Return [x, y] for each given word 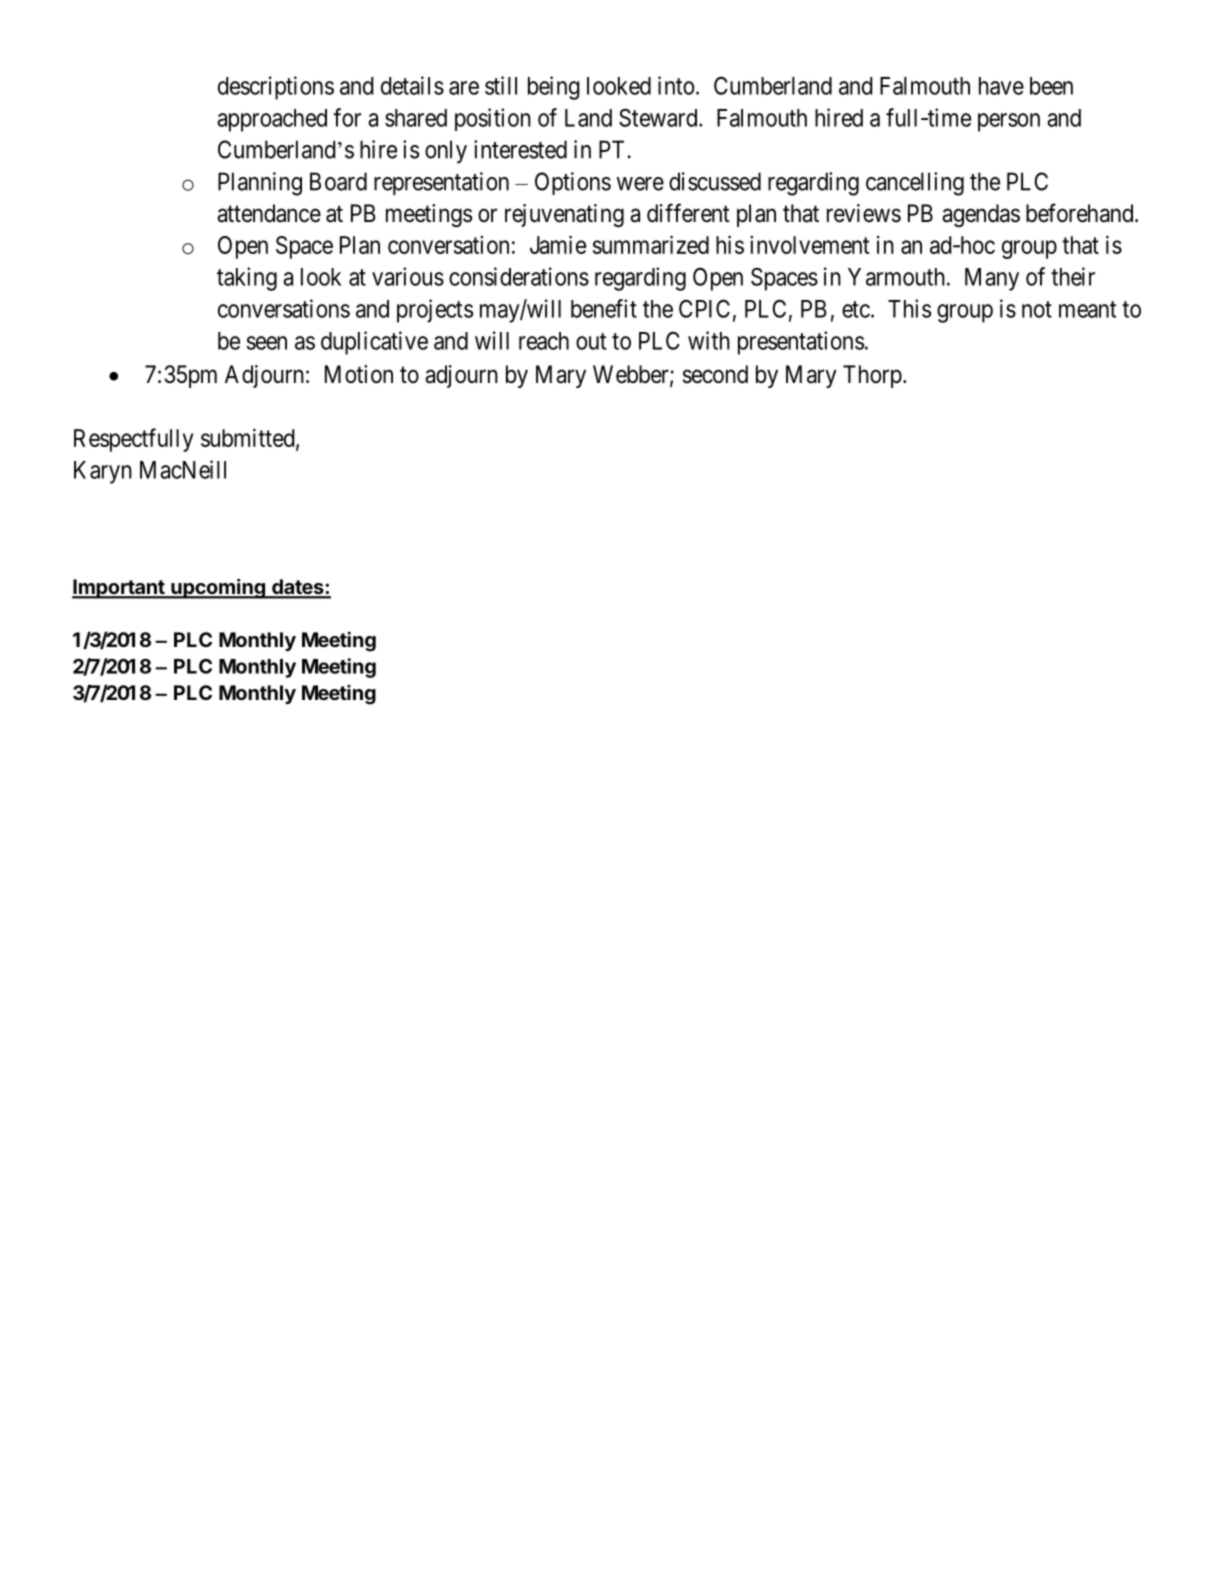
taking [247, 279]
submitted [249, 438]
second [715, 374]
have [1001, 86]
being [554, 88]
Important [119, 589]
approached [272, 120]
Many [992, 279]
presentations [801, 343]
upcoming [218, 588]
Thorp [872, 376]
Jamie [558, 244]
